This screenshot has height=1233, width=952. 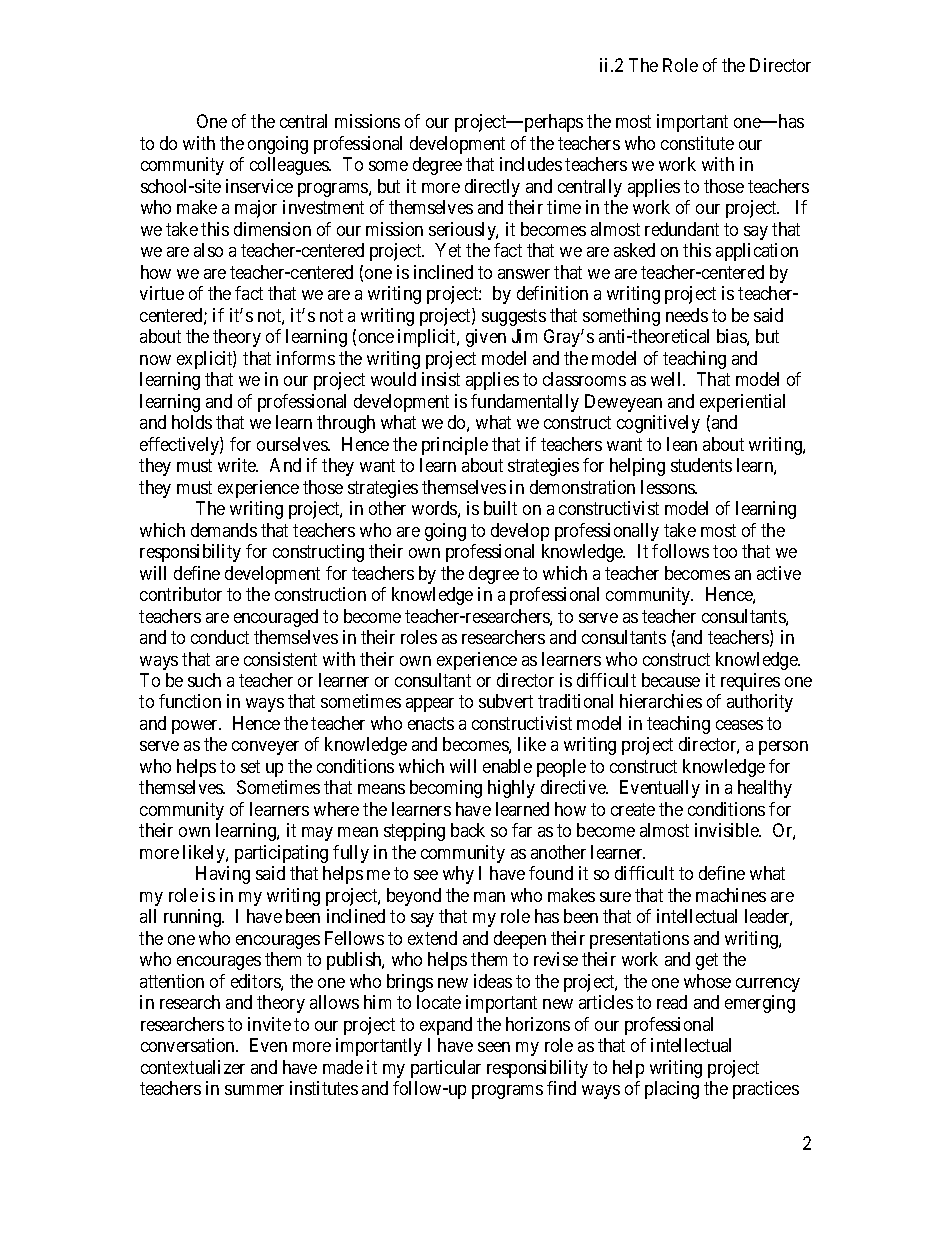 I want to click on constitute, so click(x=697, y=143).
